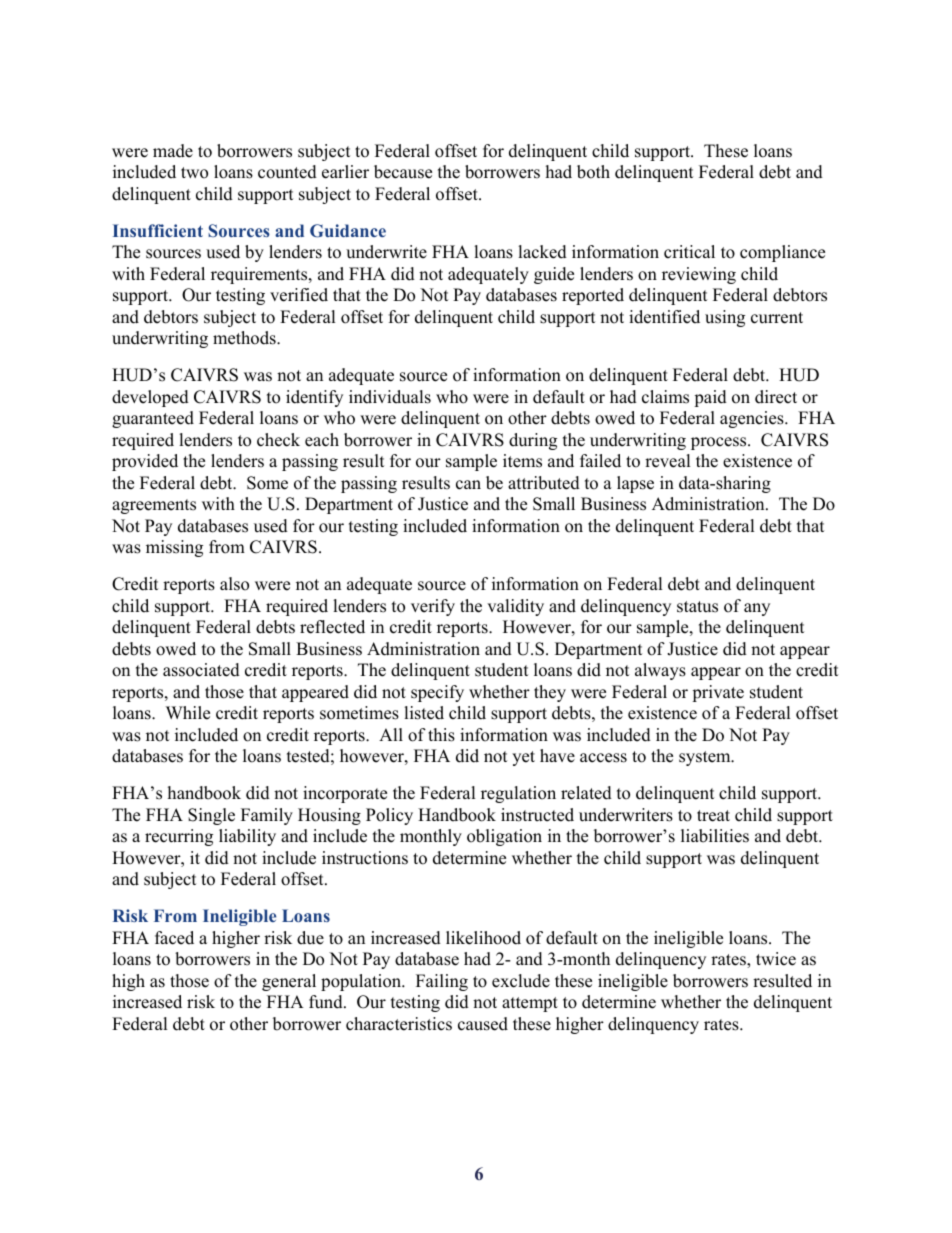 Image resolution: width=952 pixels, height=1233 pixels. Describe the element at coordinates (689, 252) in the screenshot. I see `critical` at that location.
